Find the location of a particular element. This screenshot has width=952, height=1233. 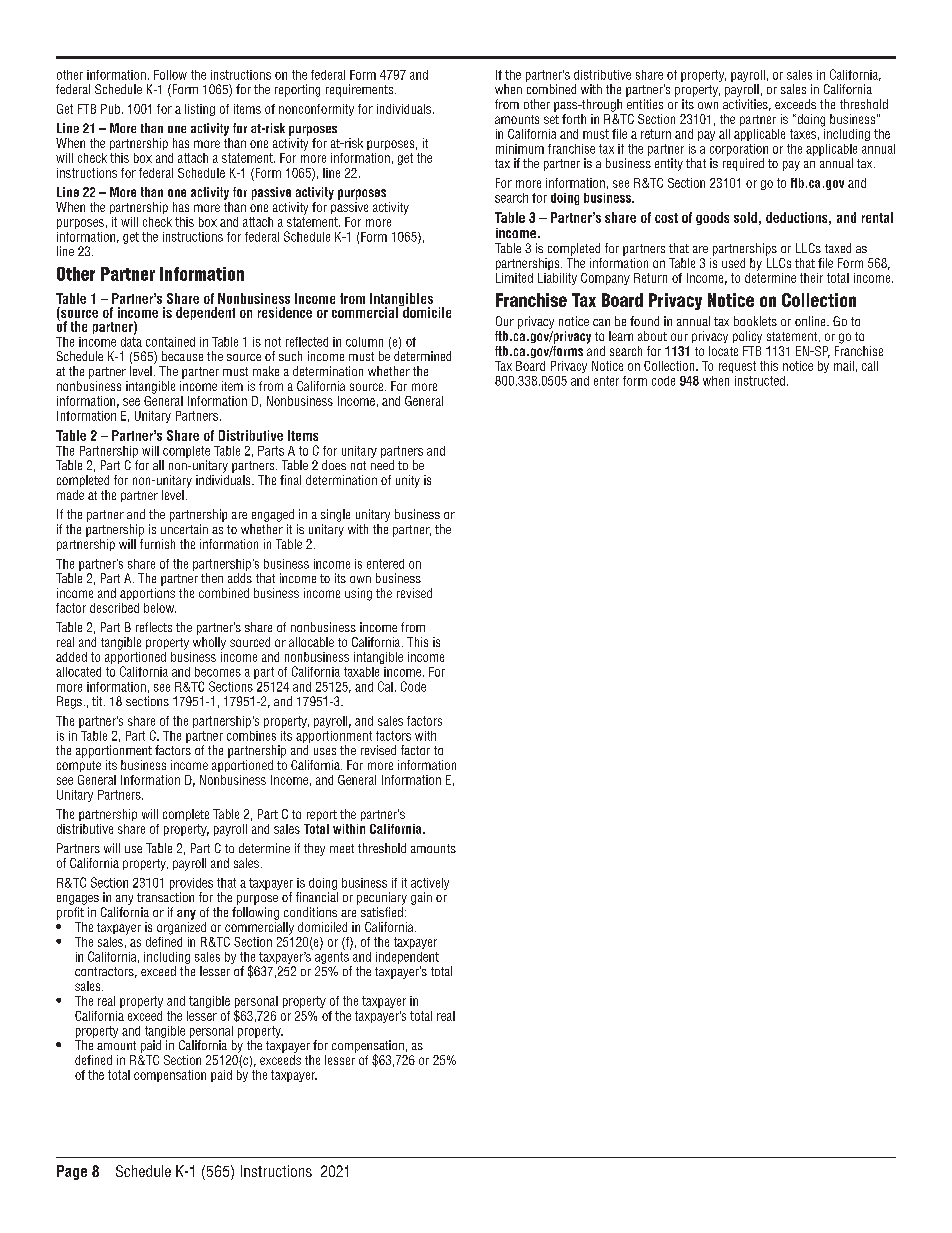

Page is located at coordinates (72, 1172).
